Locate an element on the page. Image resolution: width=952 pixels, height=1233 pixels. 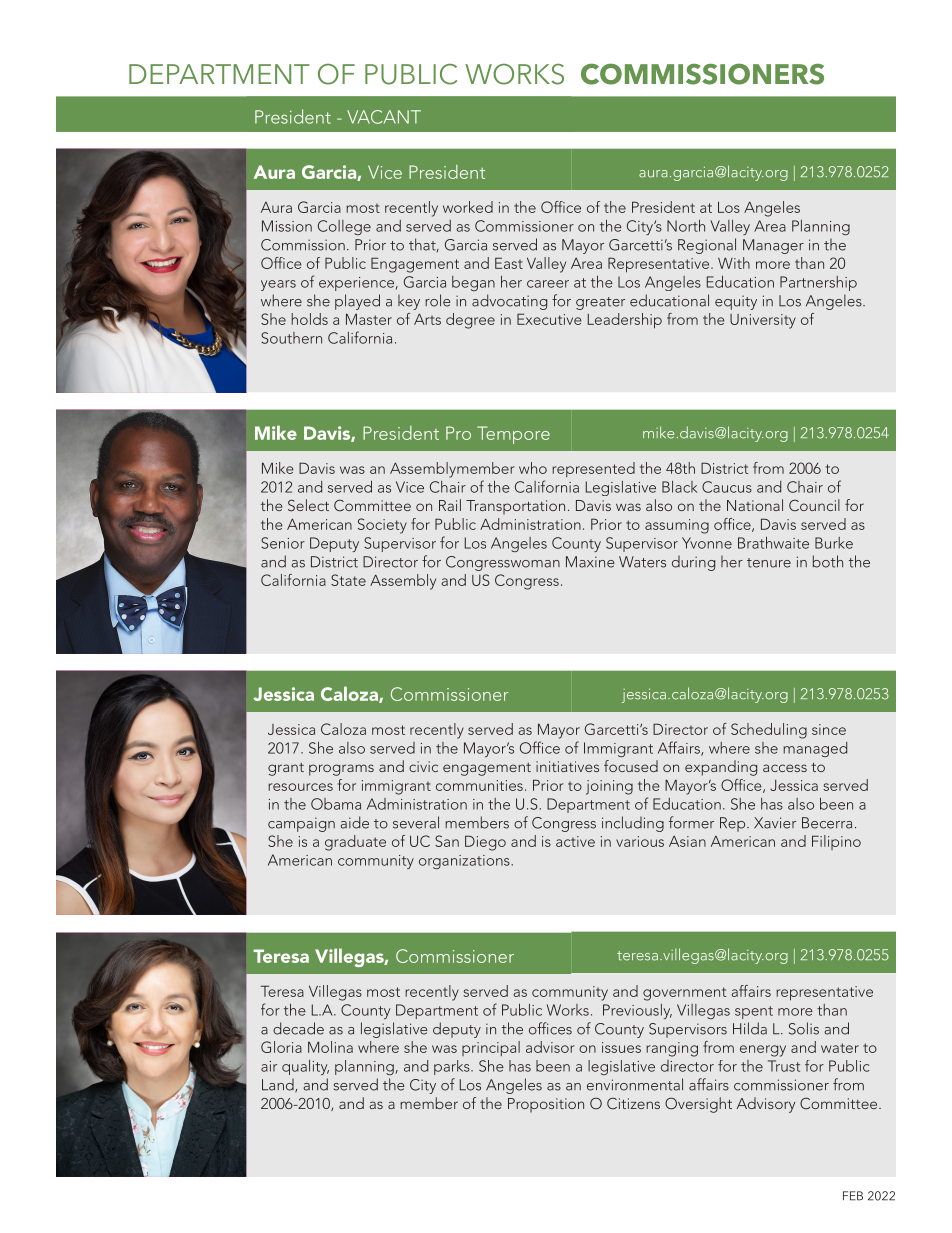
Land is located at coordinates (279, 1086).
